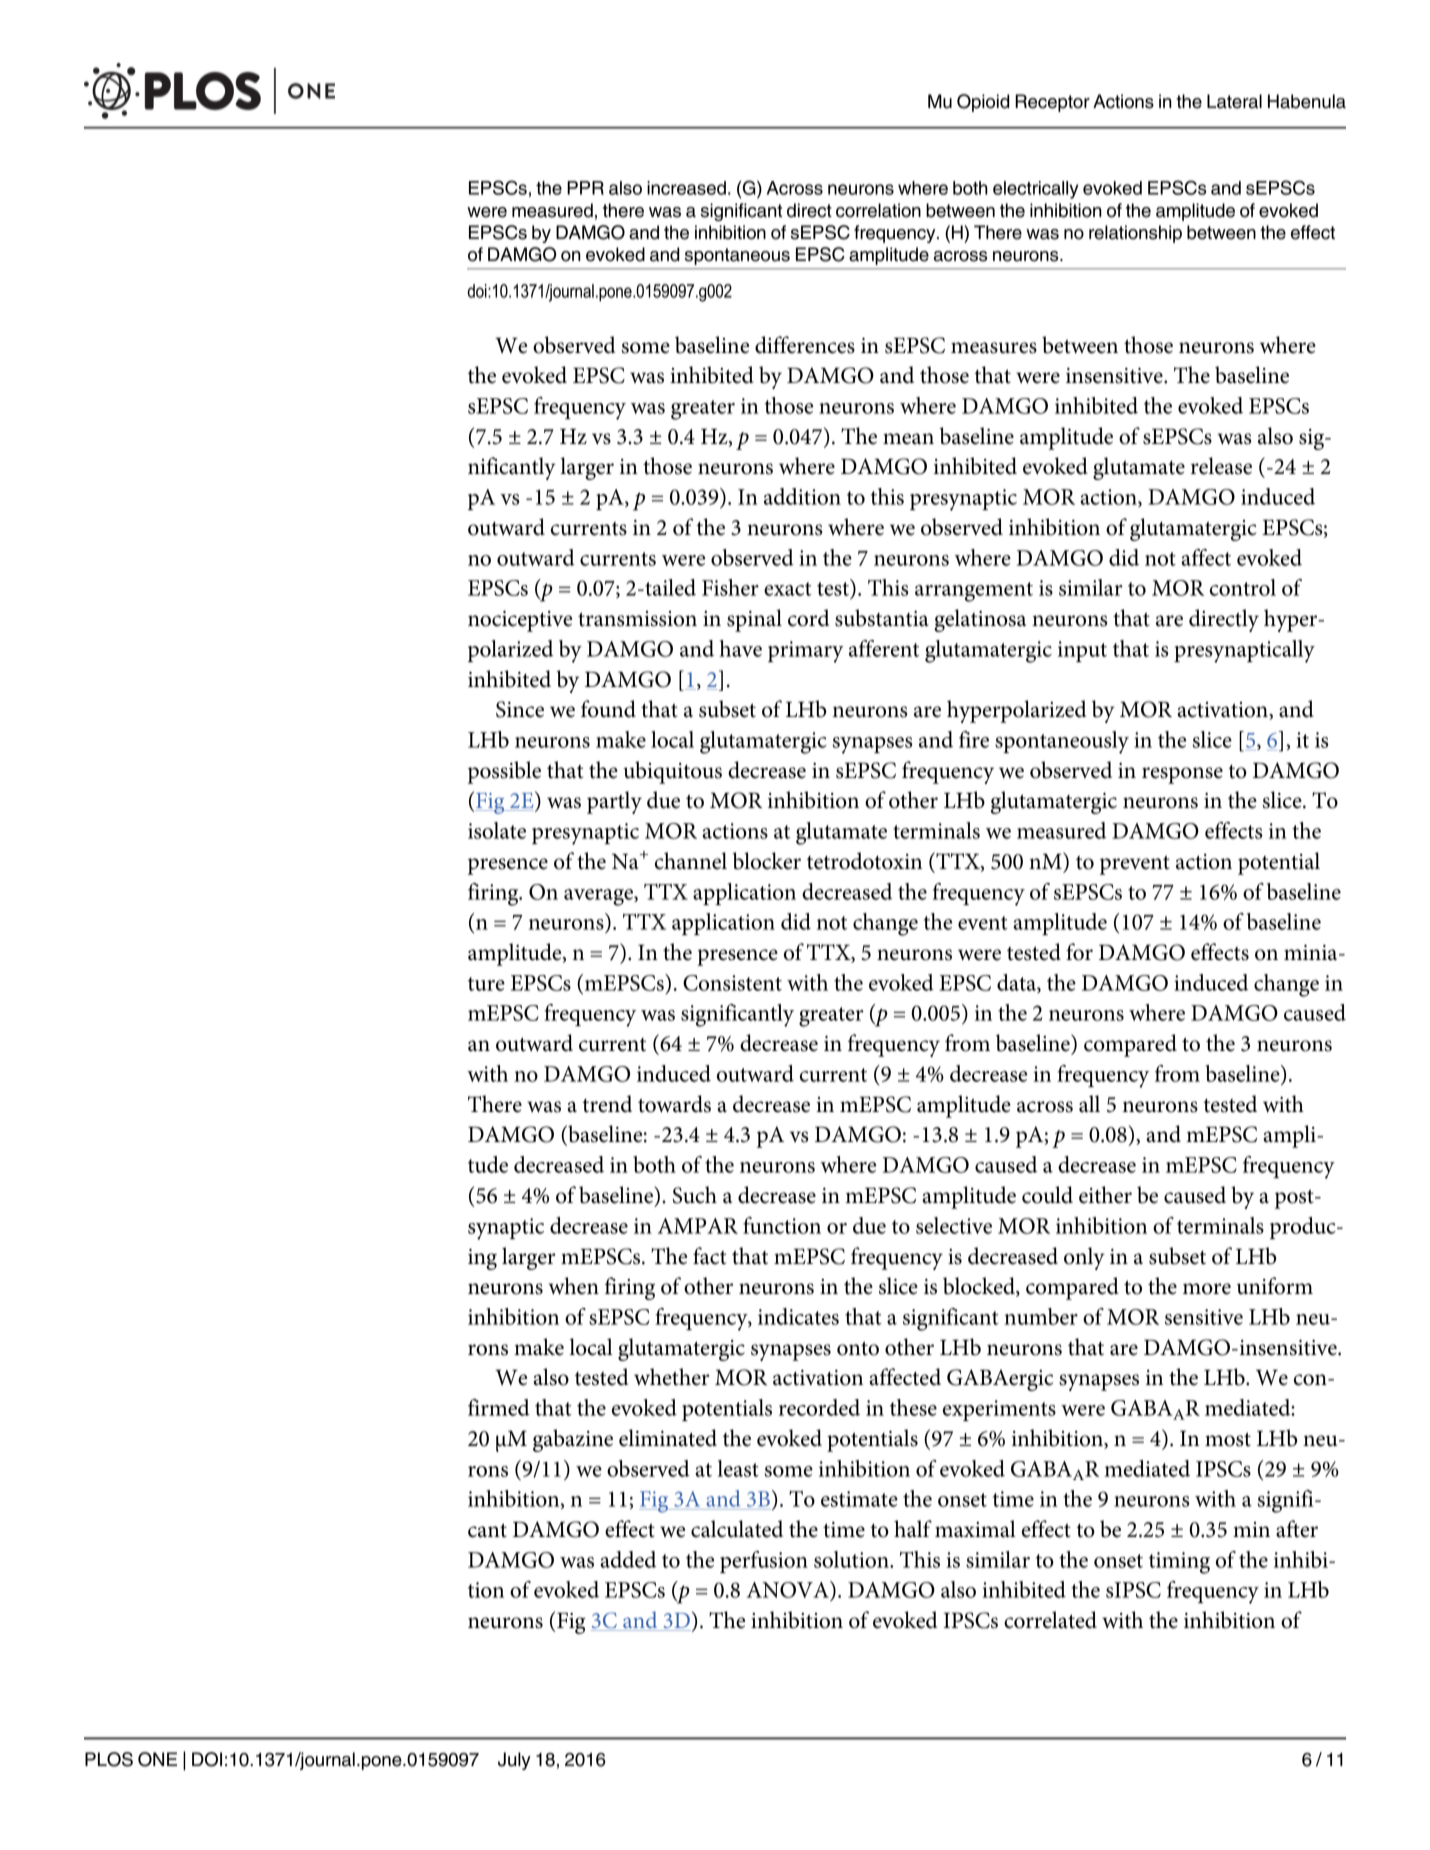 This document has width=1430, height=1850. What do you see at coordinates (1105, 1195) in the document?
I see `either` at bounding box center [1105, 1195].
